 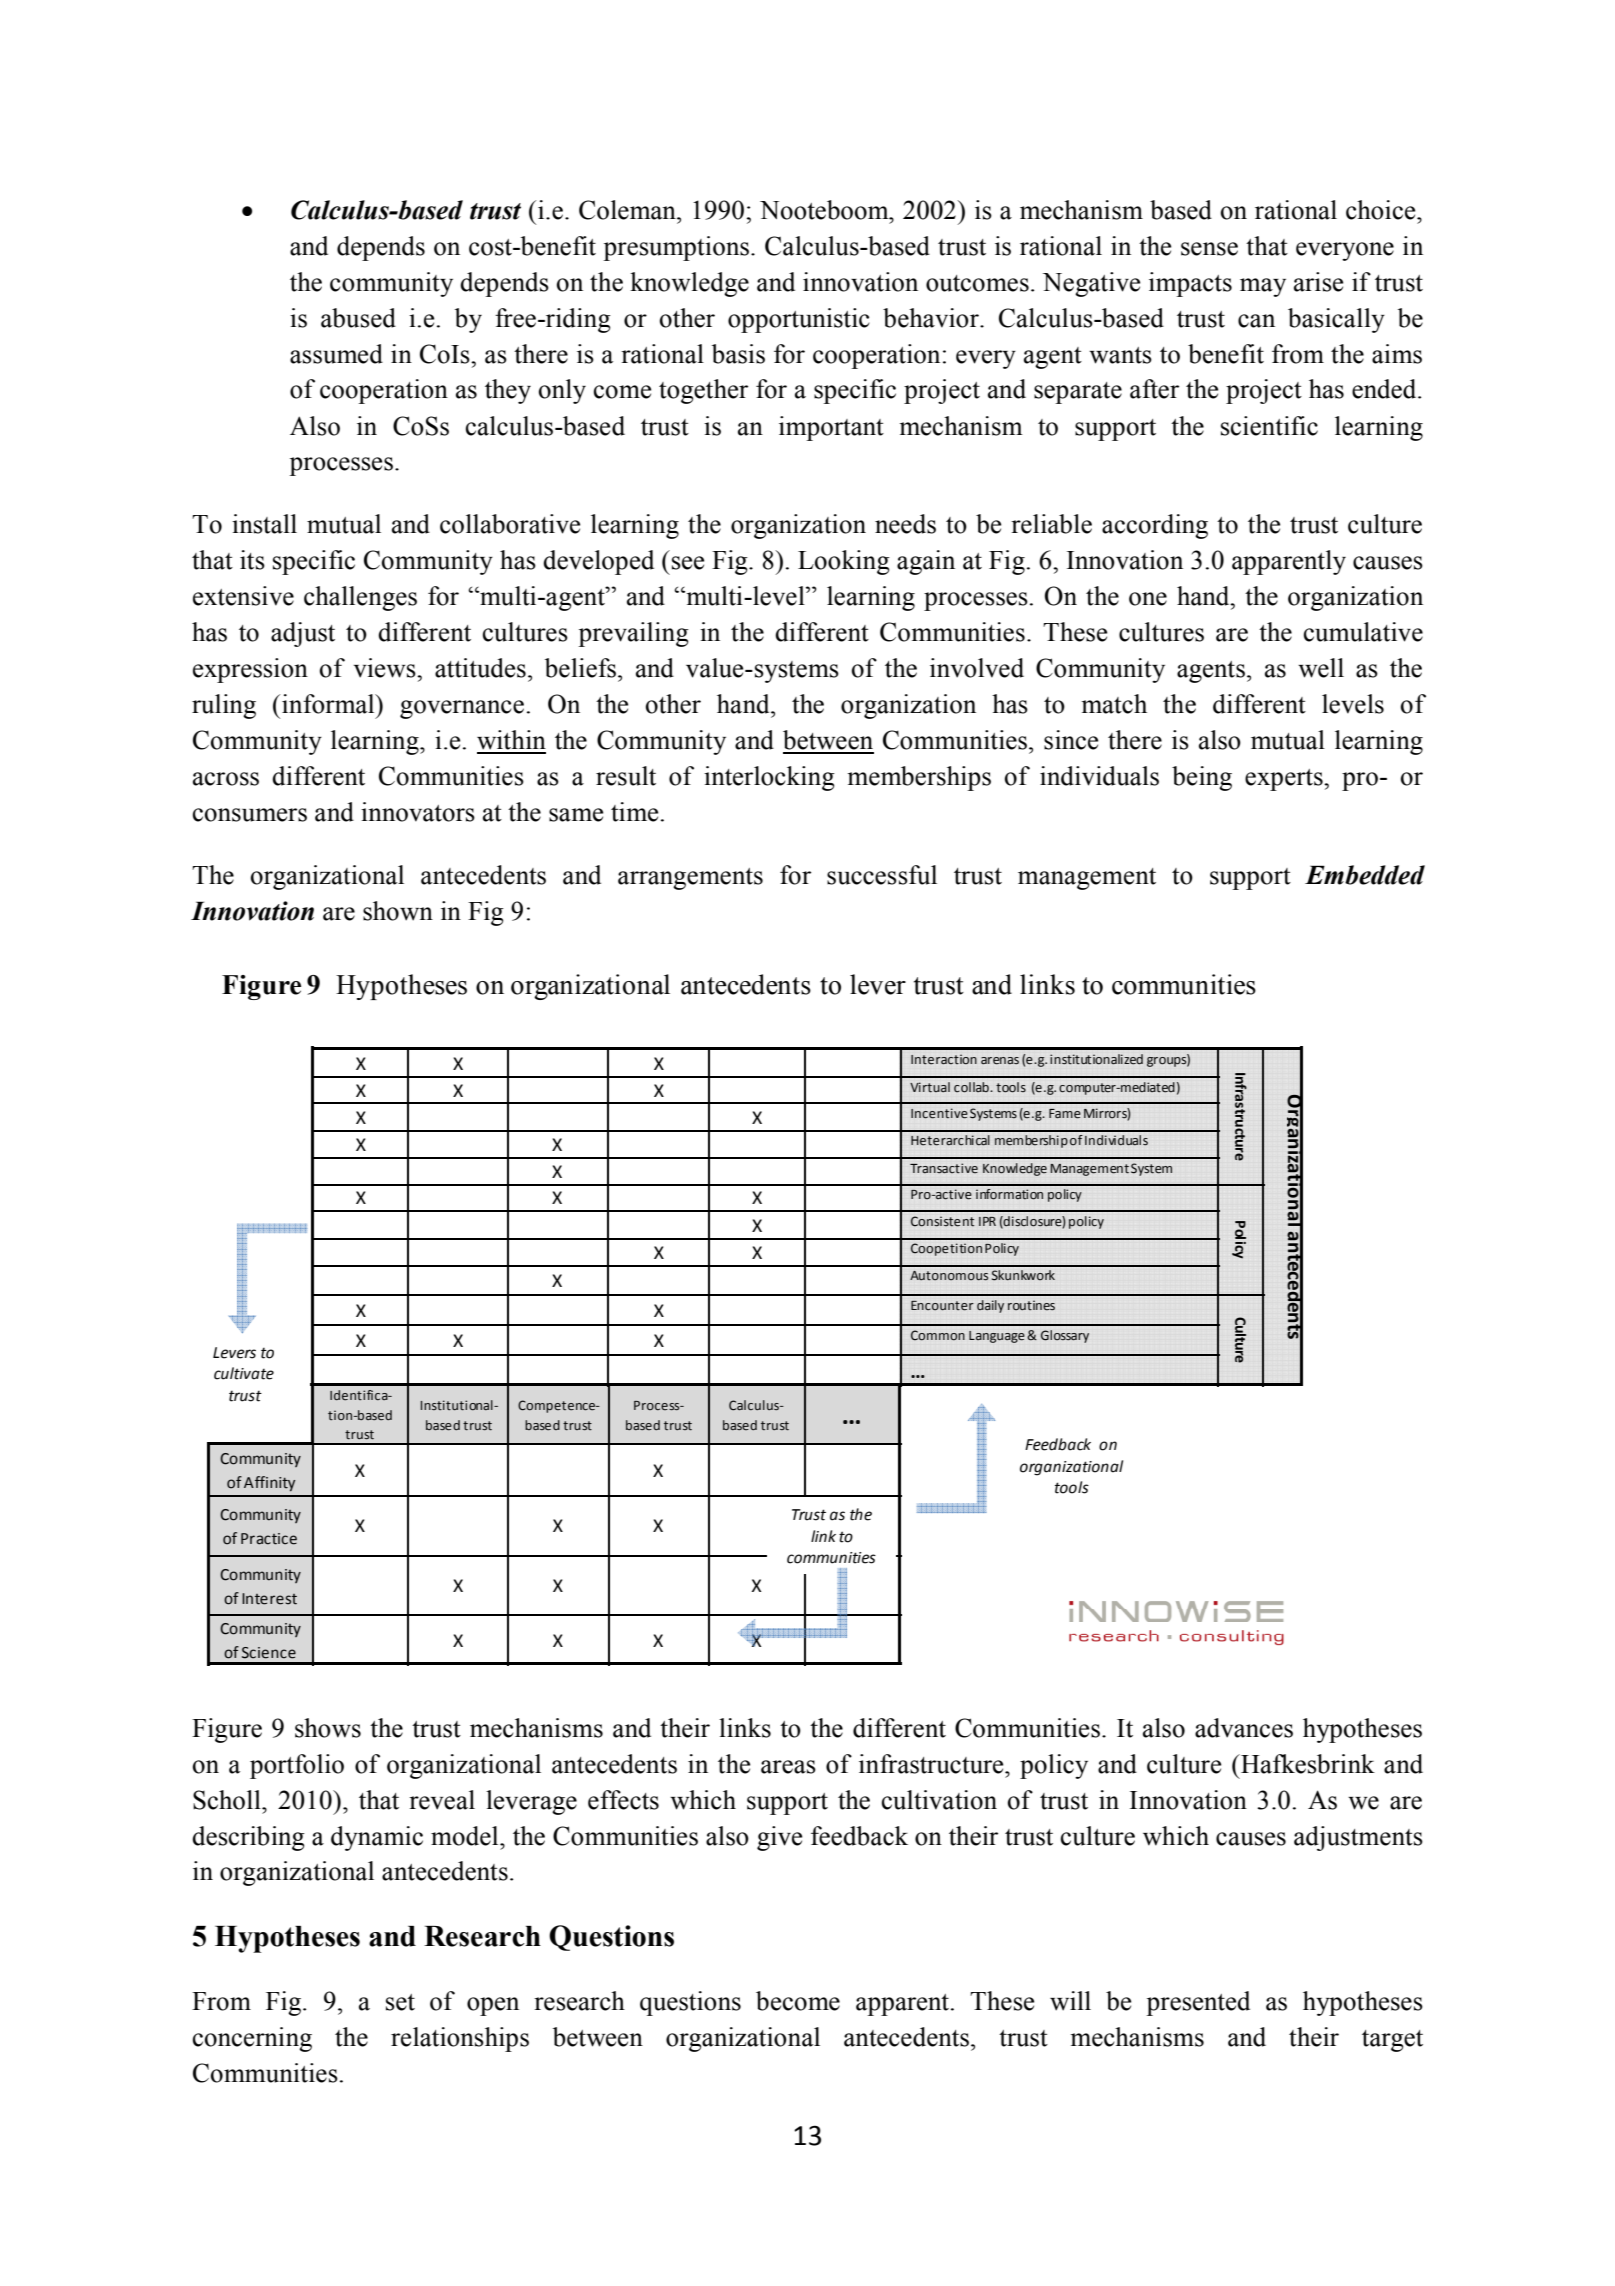 I want to click on opportunistic, so click(x=799, y=320).
